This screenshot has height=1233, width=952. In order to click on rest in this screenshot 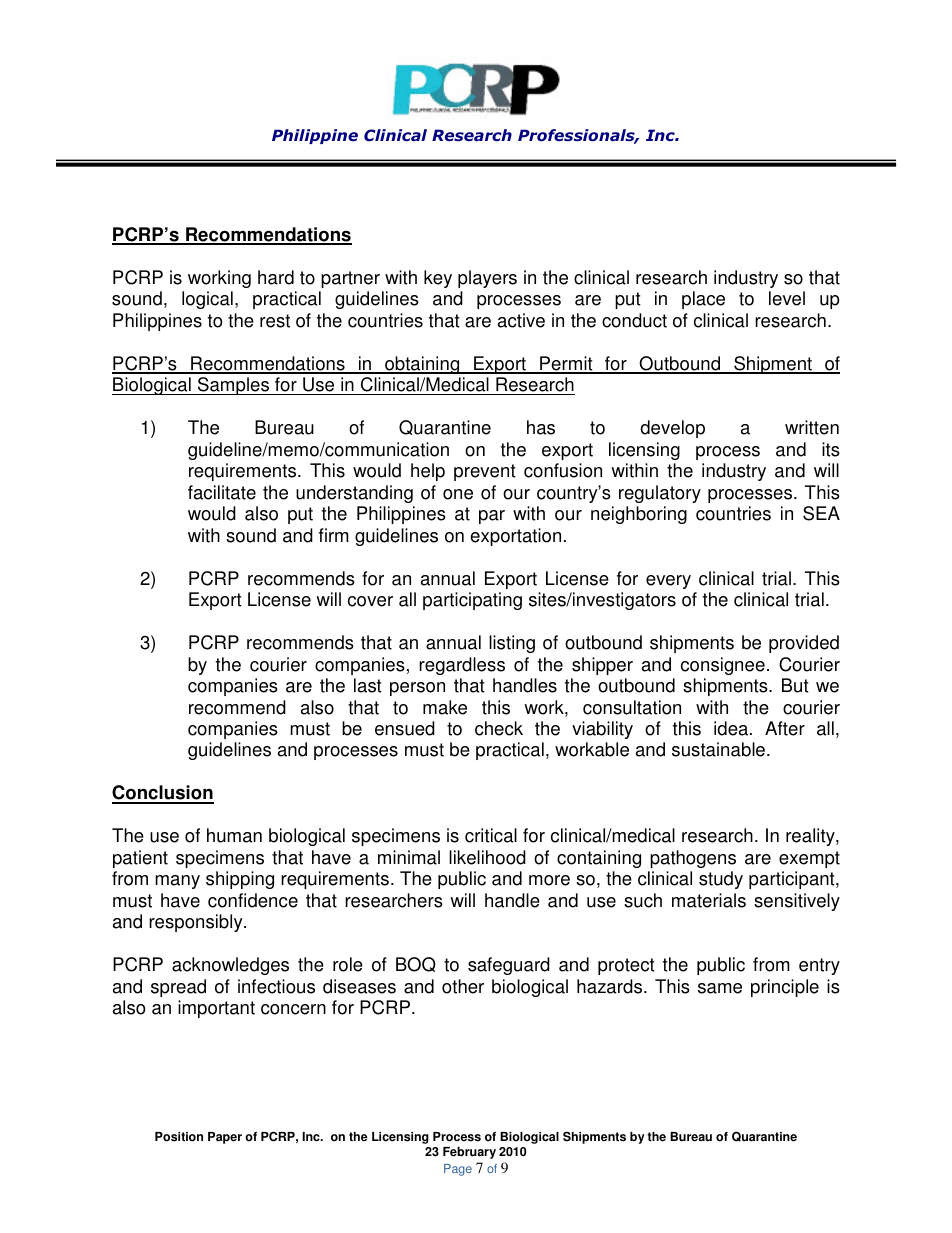, I will do `click(275, 321)`.
